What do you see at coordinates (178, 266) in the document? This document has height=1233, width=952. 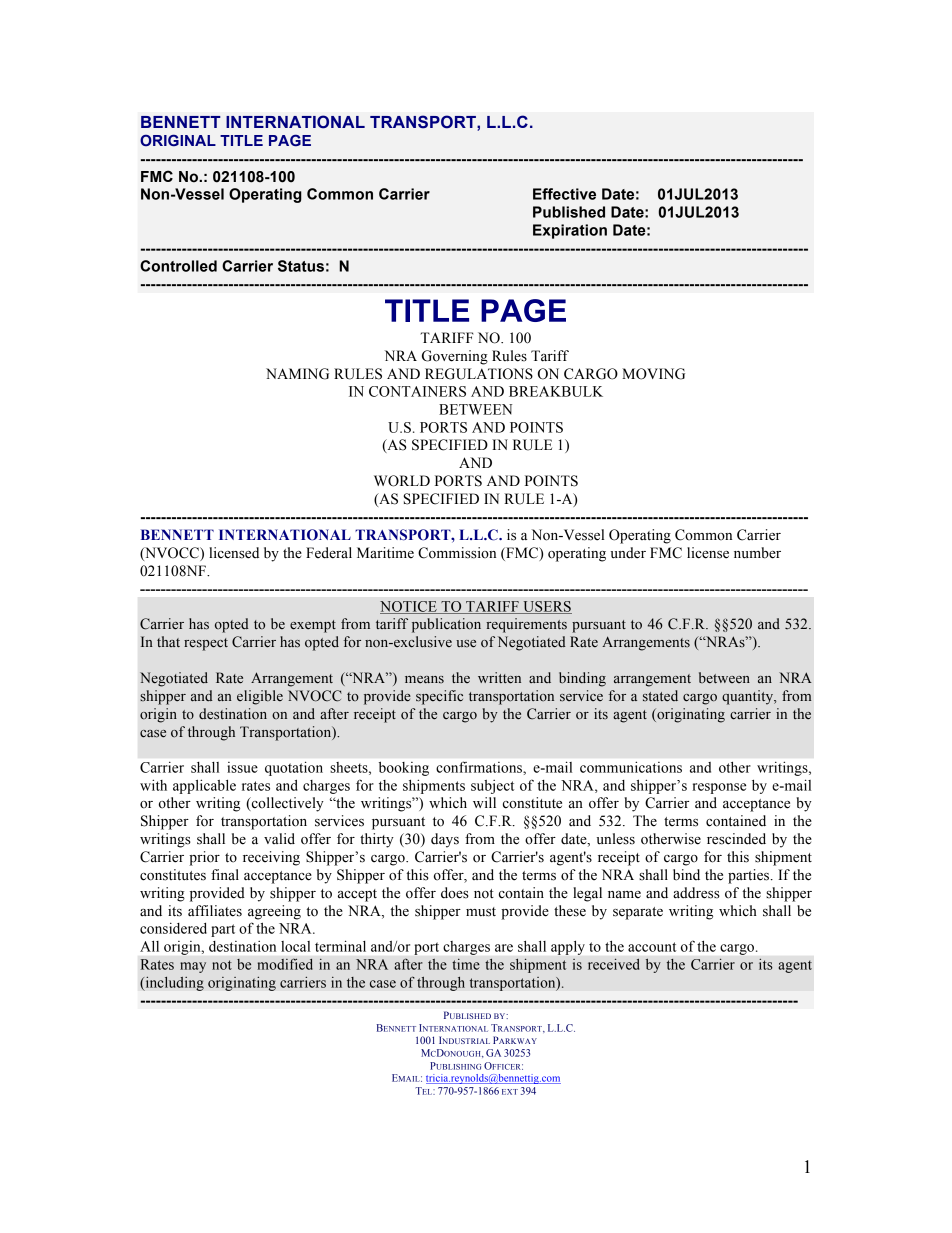 I see `Controlled` at bounding box center [178, 266].
